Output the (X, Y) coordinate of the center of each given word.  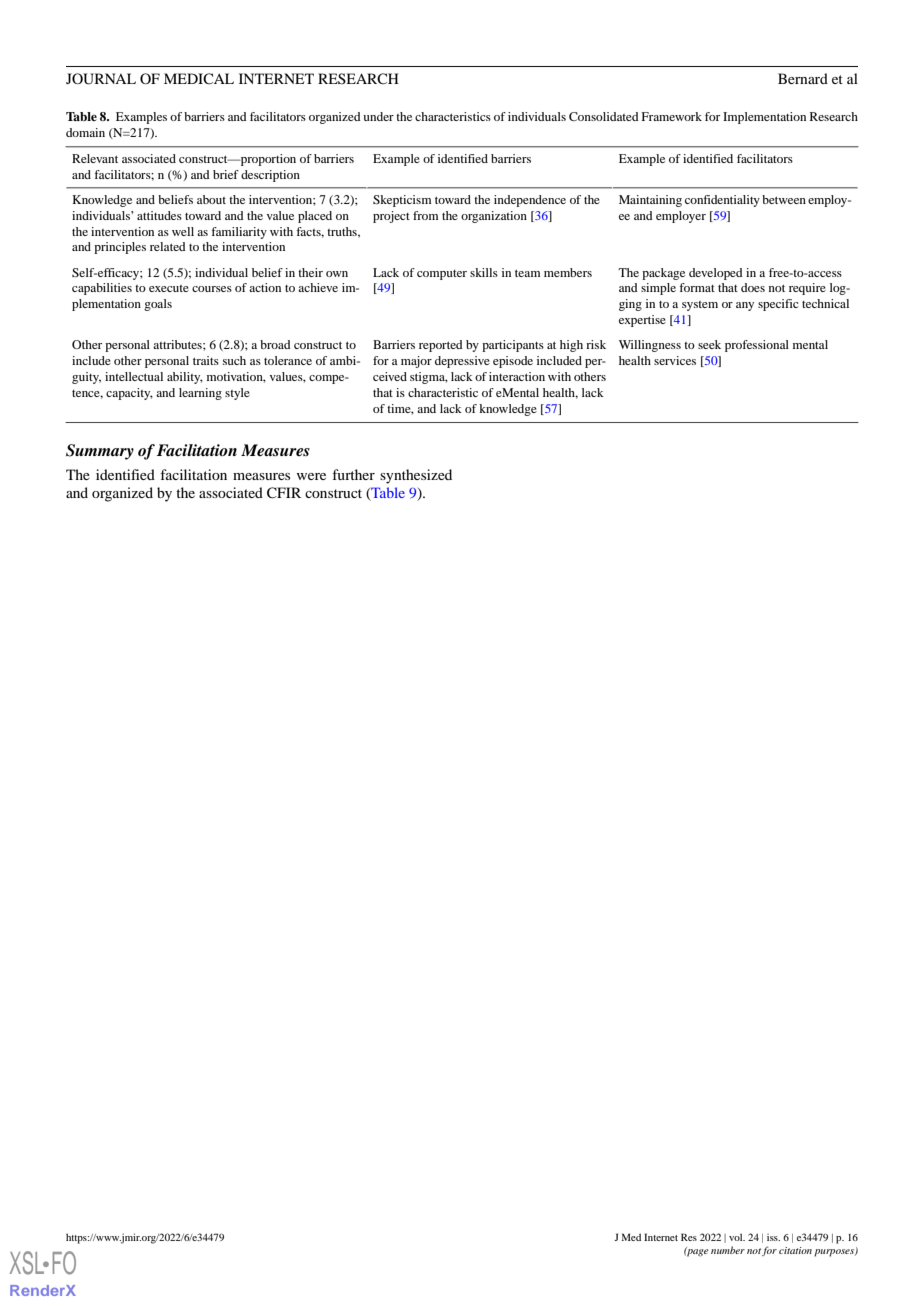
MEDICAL (199, 78)
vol (737, 1237)
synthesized (416, 476)
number (728, 1250)
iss (773, 1237)
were (311, 476)
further (353, 474)
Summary (100, 452)
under (378, 116)
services (675, 360)
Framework (671, 116)
